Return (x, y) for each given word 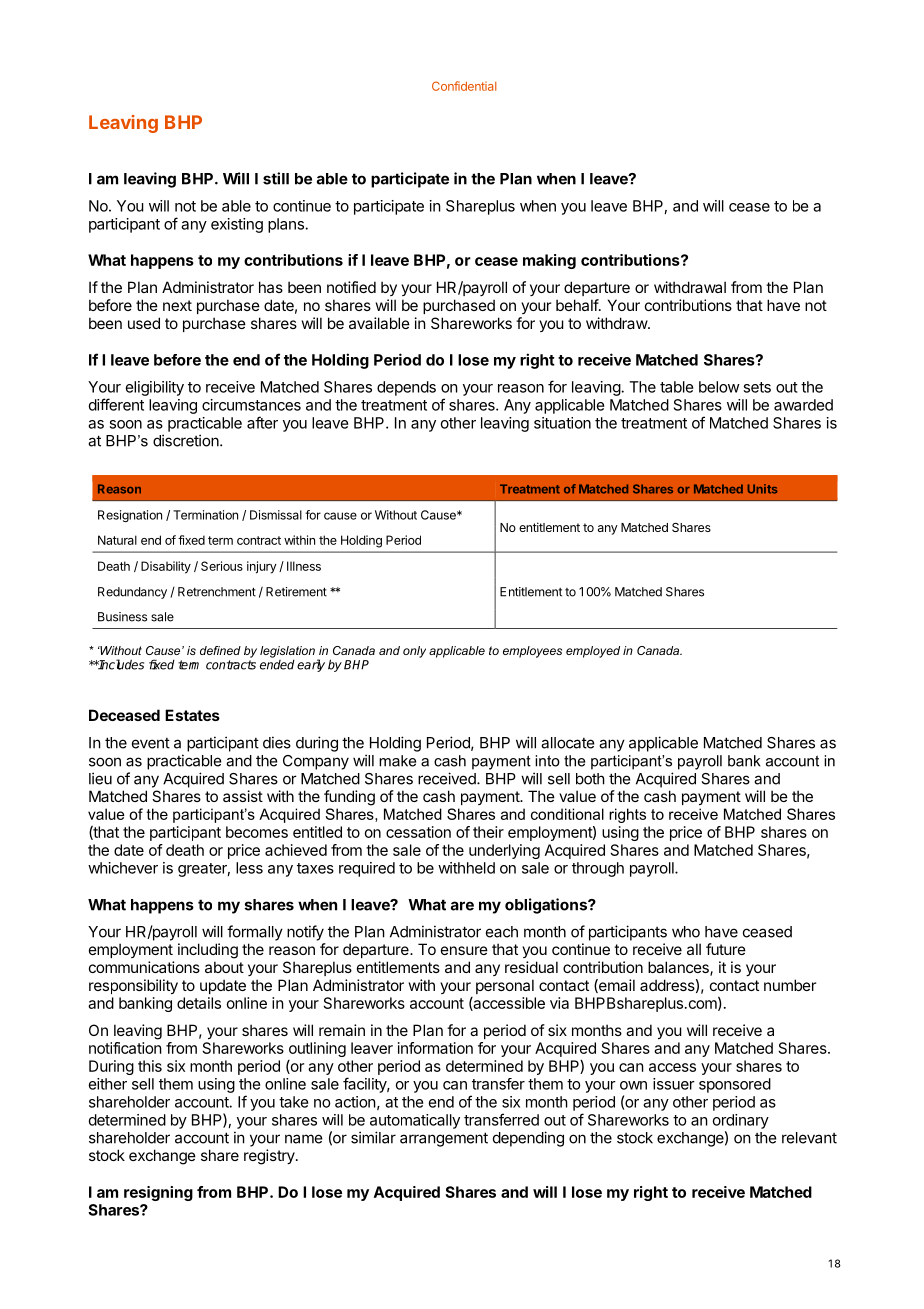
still (276, 178)
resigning (158, 1193)
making (549, 261)
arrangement (444, 1139)
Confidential (464, 86)
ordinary (741, 1121)
